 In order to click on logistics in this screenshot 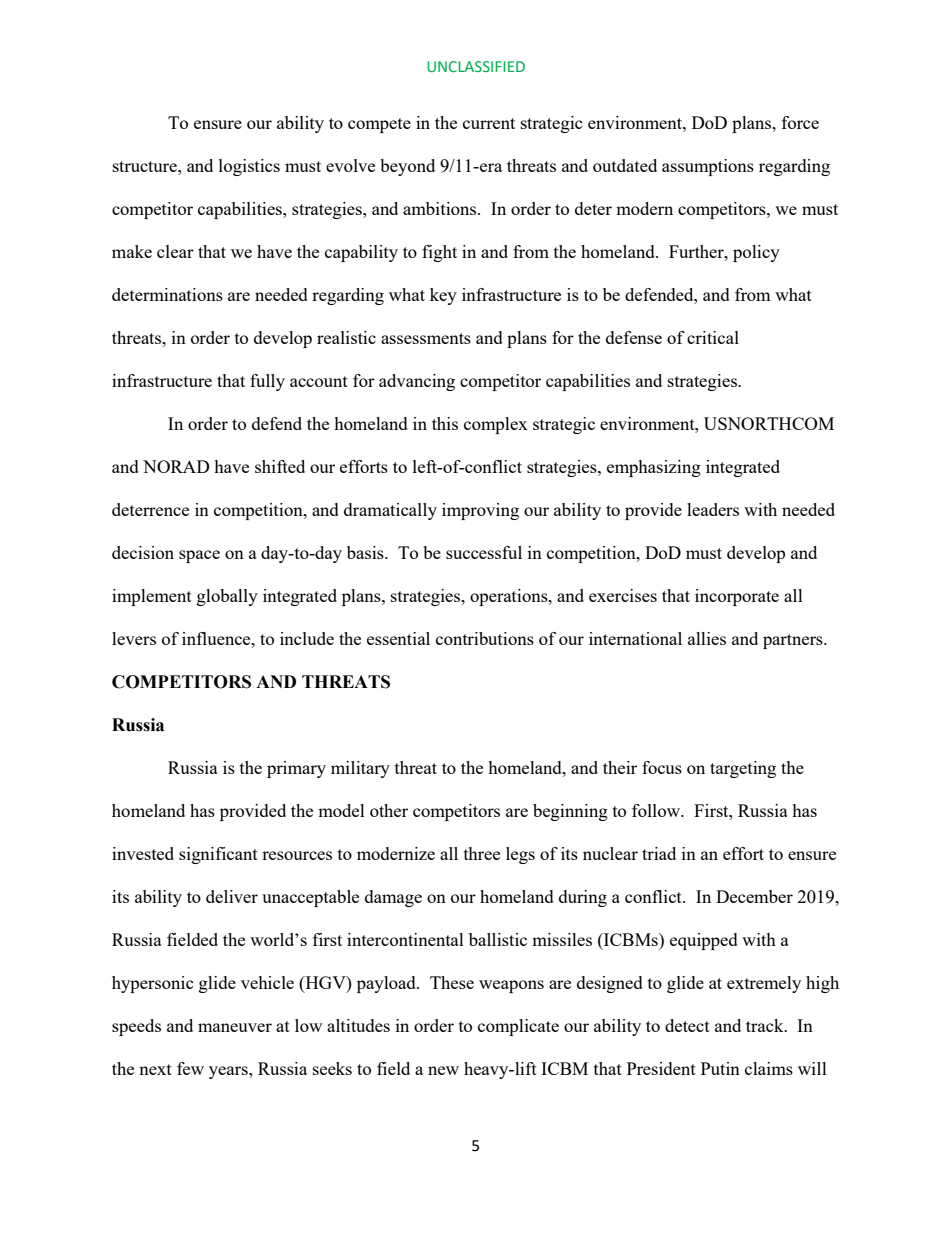, I will do `click(249, 167)`.
